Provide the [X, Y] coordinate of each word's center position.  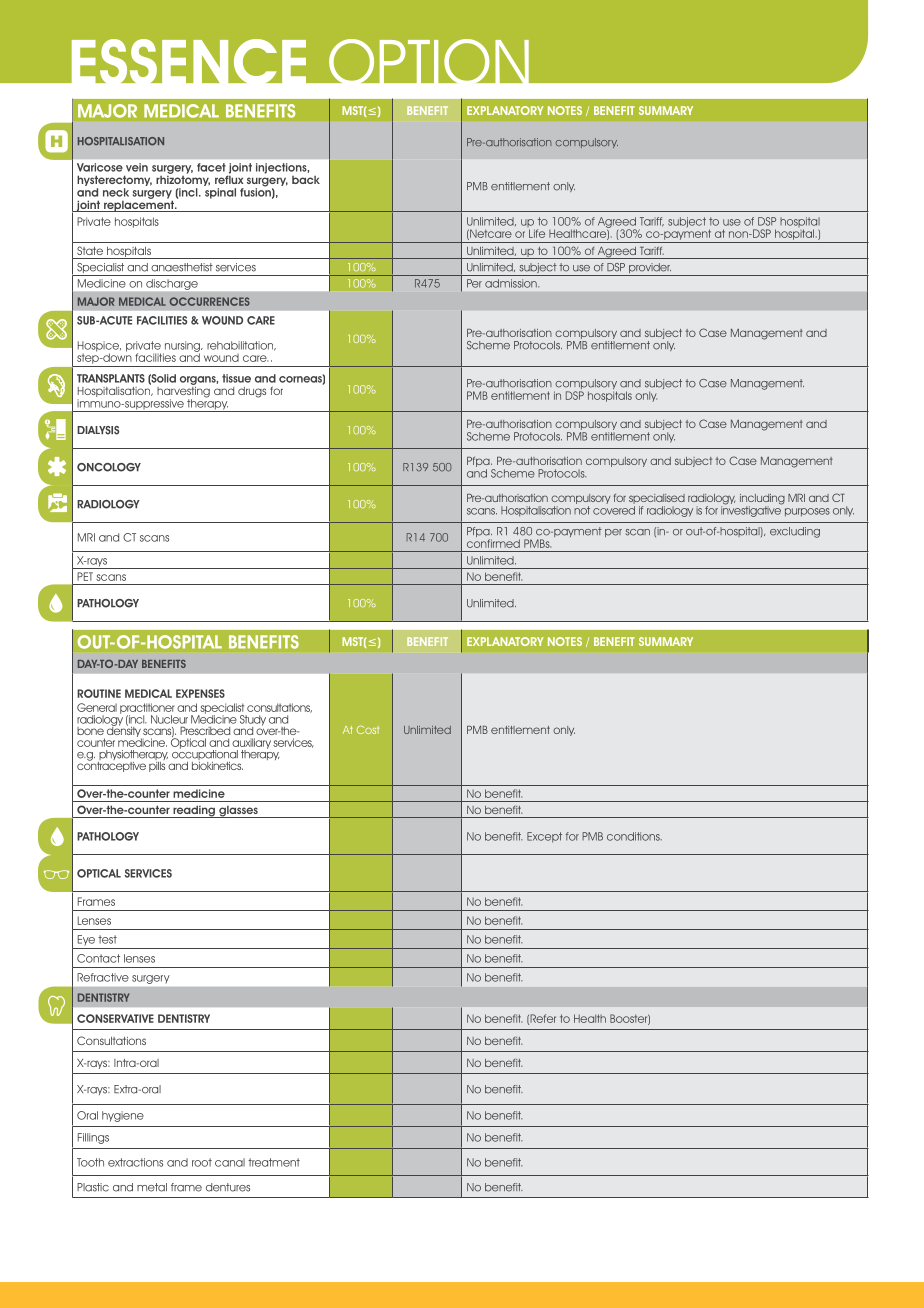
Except [544, 837]
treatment [274, 1162]
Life [537, 233]
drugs [252, 392]
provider [649, 269]
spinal [220, 193]
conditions [634, 836]
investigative [751, 510]
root [202, 1162]
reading [194, 811]
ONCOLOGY [109, 467]
